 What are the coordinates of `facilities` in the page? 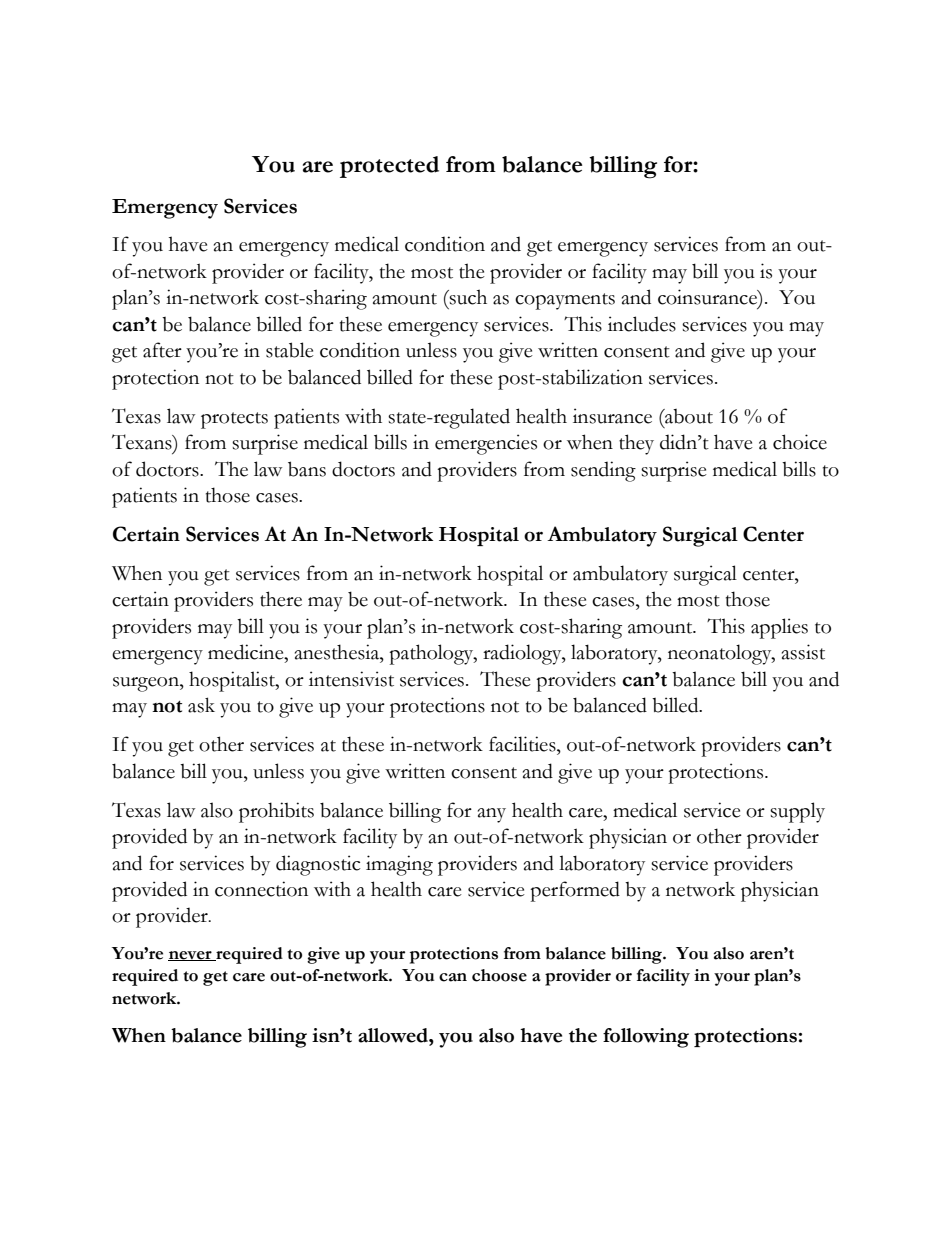 It's located at (523, 744).
